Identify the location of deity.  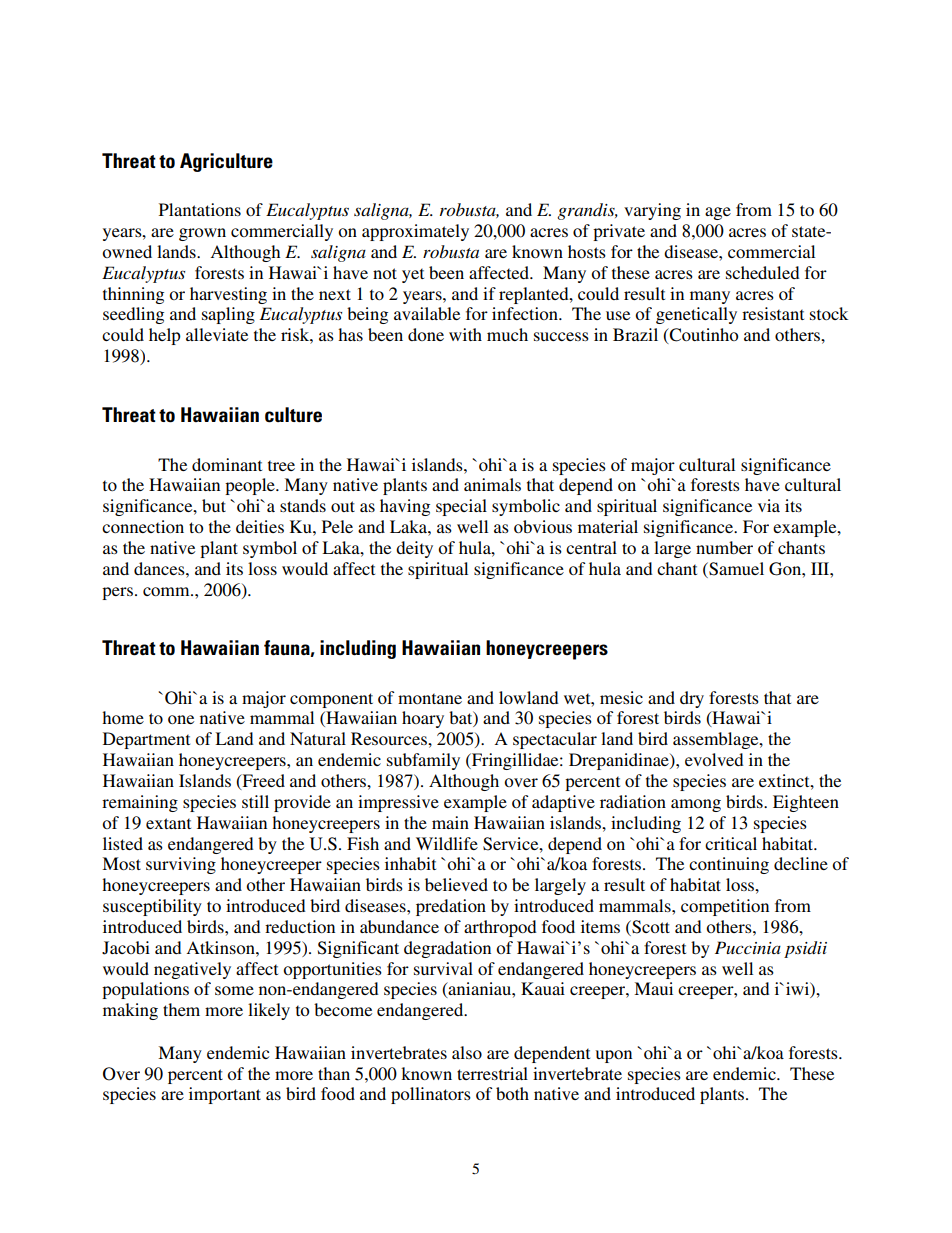
(414, 549).
